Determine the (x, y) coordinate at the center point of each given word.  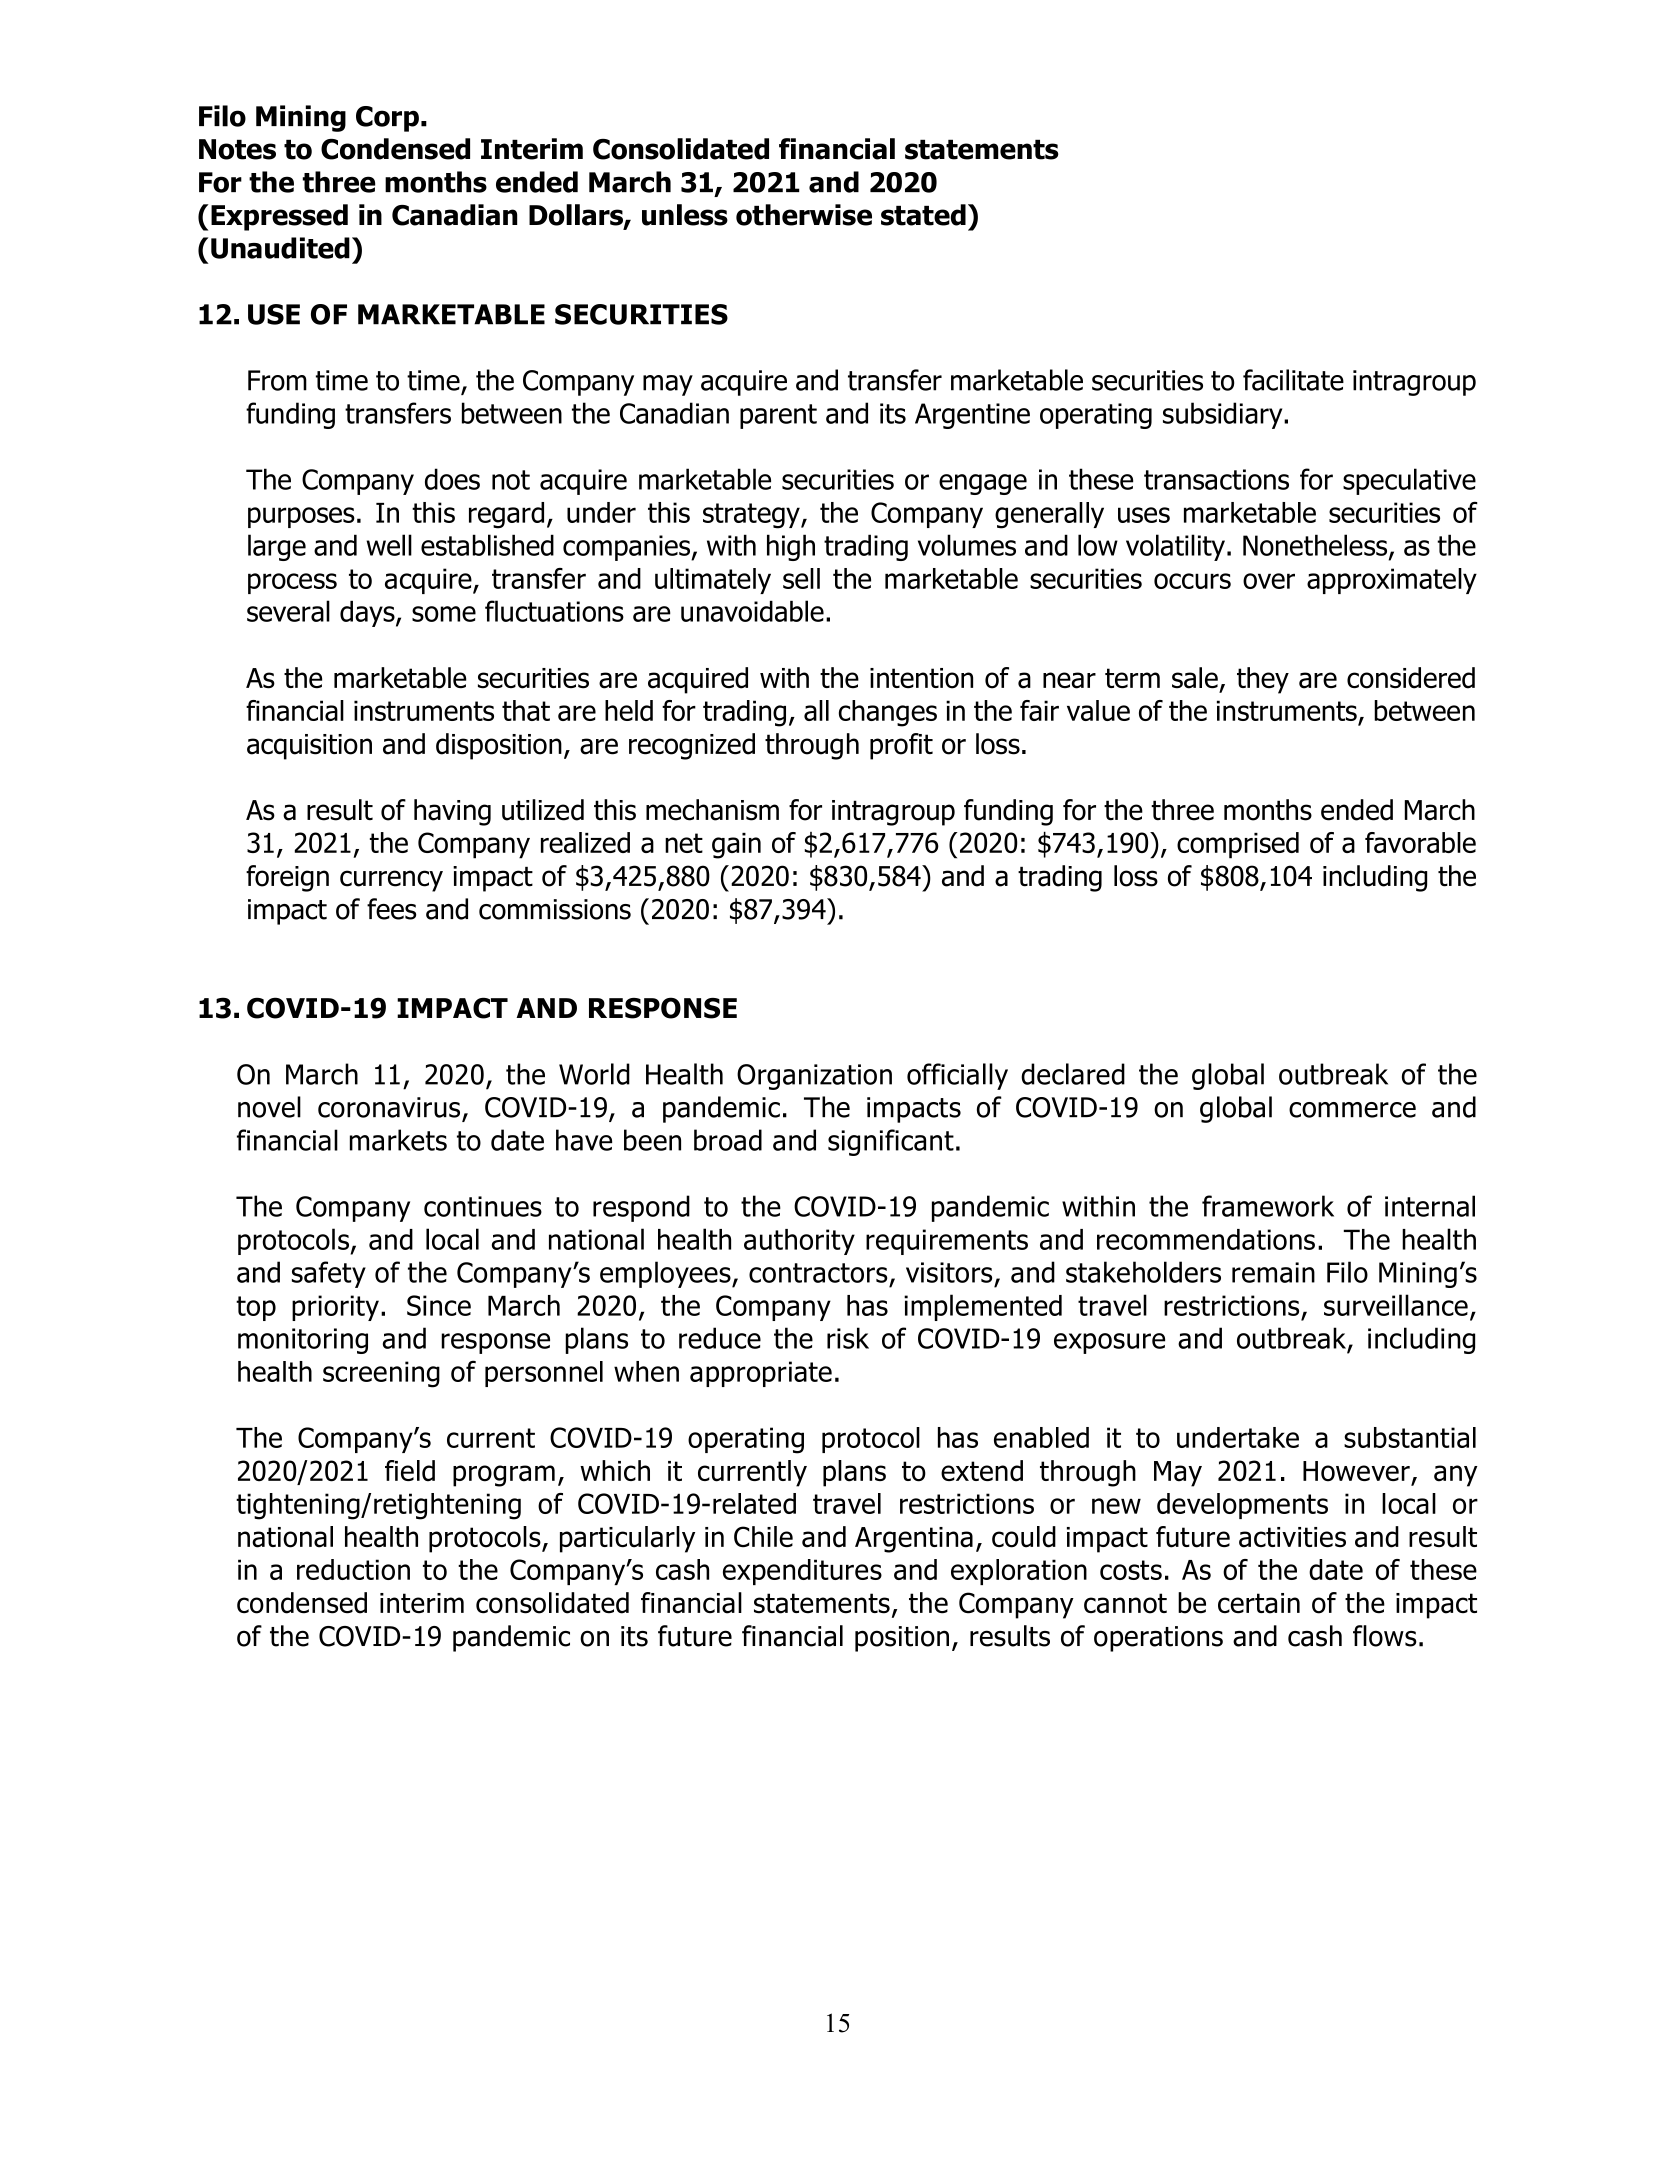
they (1263, 680)
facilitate (1293, 380)
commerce (1352, 1110)
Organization (814, 1077)
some (444, 614)
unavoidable (752, 611)
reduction (353, 1569)
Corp (387, 119)
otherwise (804, 215)
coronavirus (389, 1107)
